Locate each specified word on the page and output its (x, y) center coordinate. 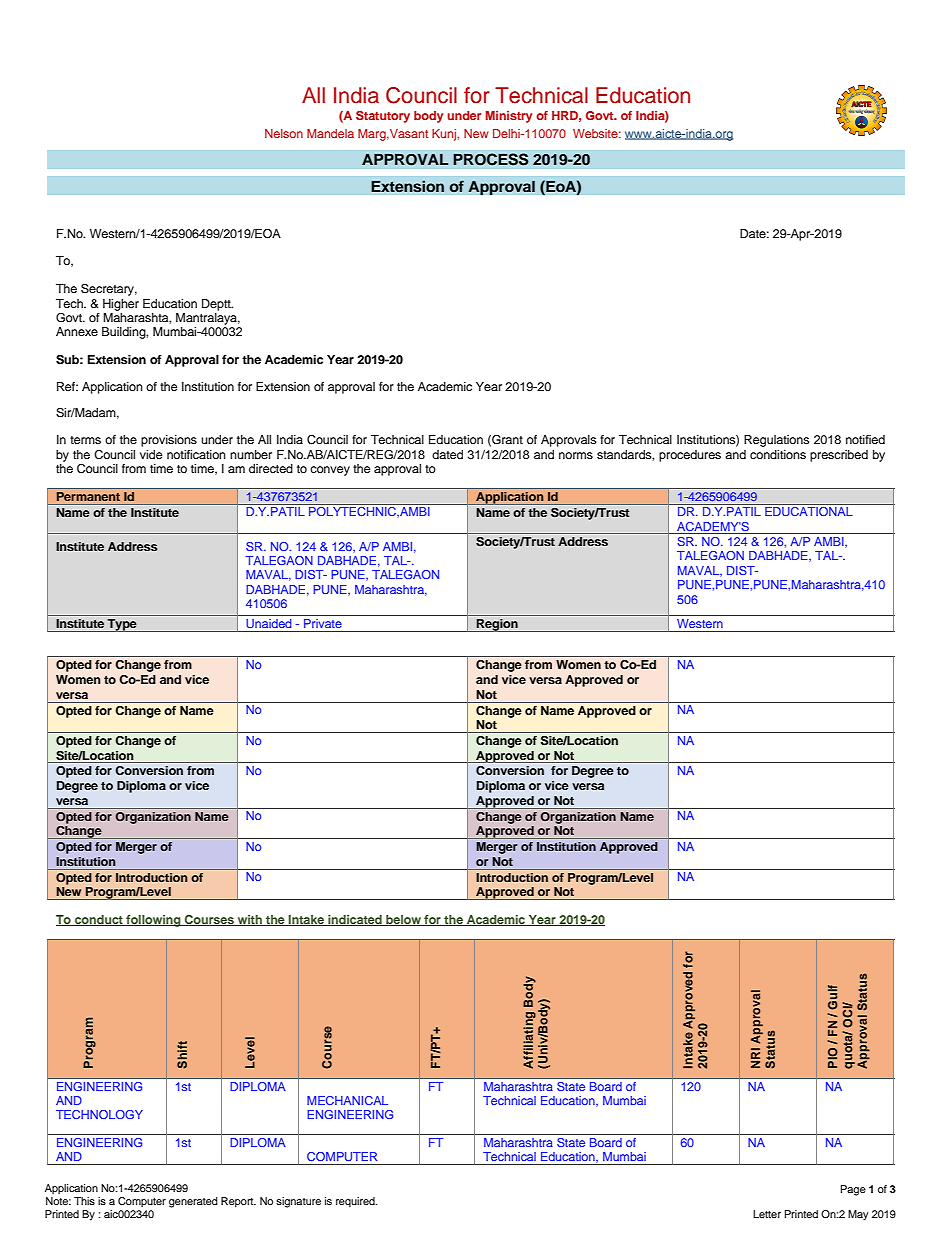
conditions (778, 454)
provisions (169, 441)
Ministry (509, 117)
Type (122, 625)
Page (853, 1190)
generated (193, 1202)
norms (576, 455)
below (403, 920)
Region (497, 625)
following (153, 921)
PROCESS (491, 159)
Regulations (776, 441)
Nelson (284, 133)
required (356, 1202)
